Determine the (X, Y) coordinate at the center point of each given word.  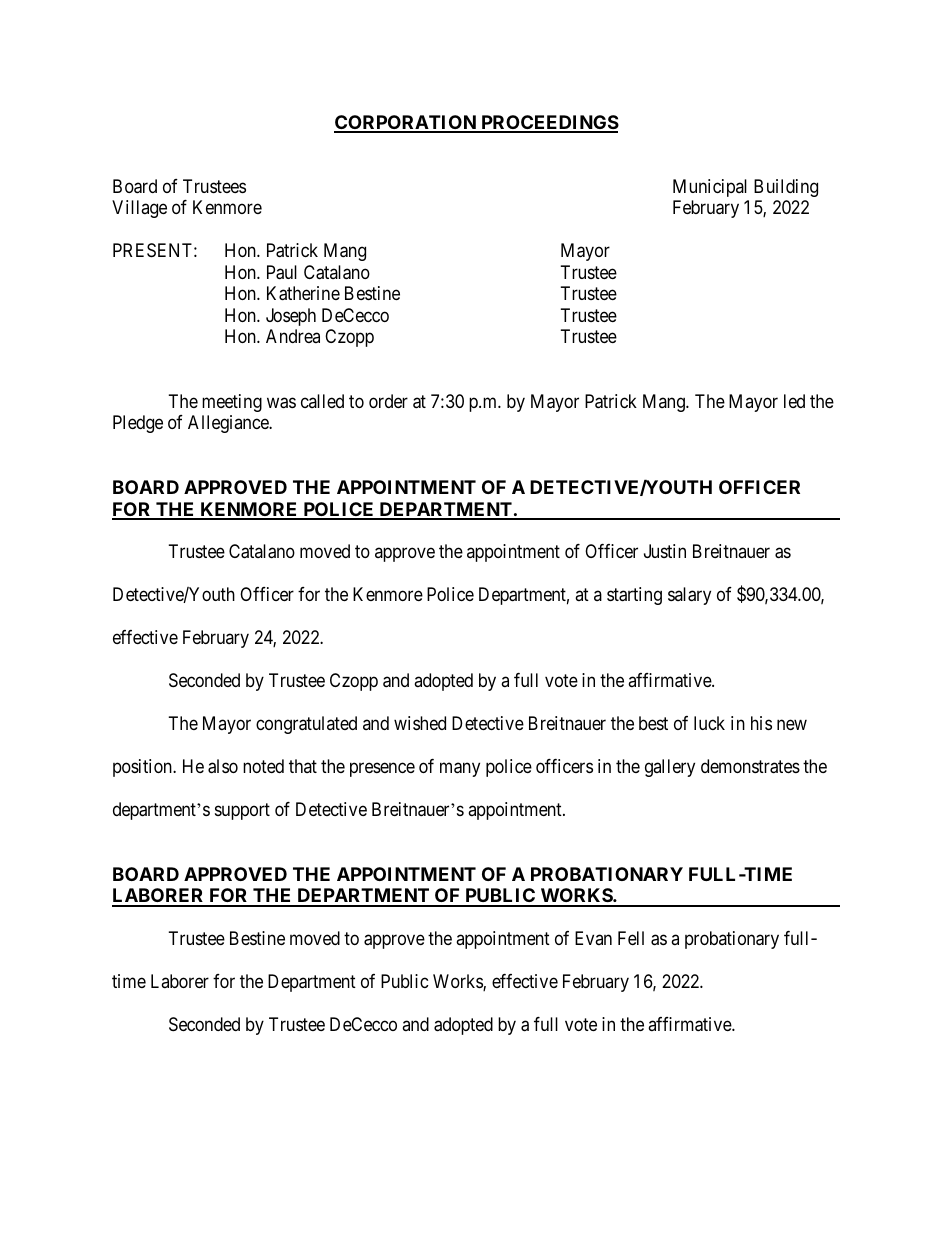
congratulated (306, 725)
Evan (593, 938)
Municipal (710, 188)
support (242, 811)
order (388, 401)
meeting (232, 403)
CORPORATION (406, 123)
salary (689, 596)
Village (139, 209)
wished (420, 723)
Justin (665, 551)
